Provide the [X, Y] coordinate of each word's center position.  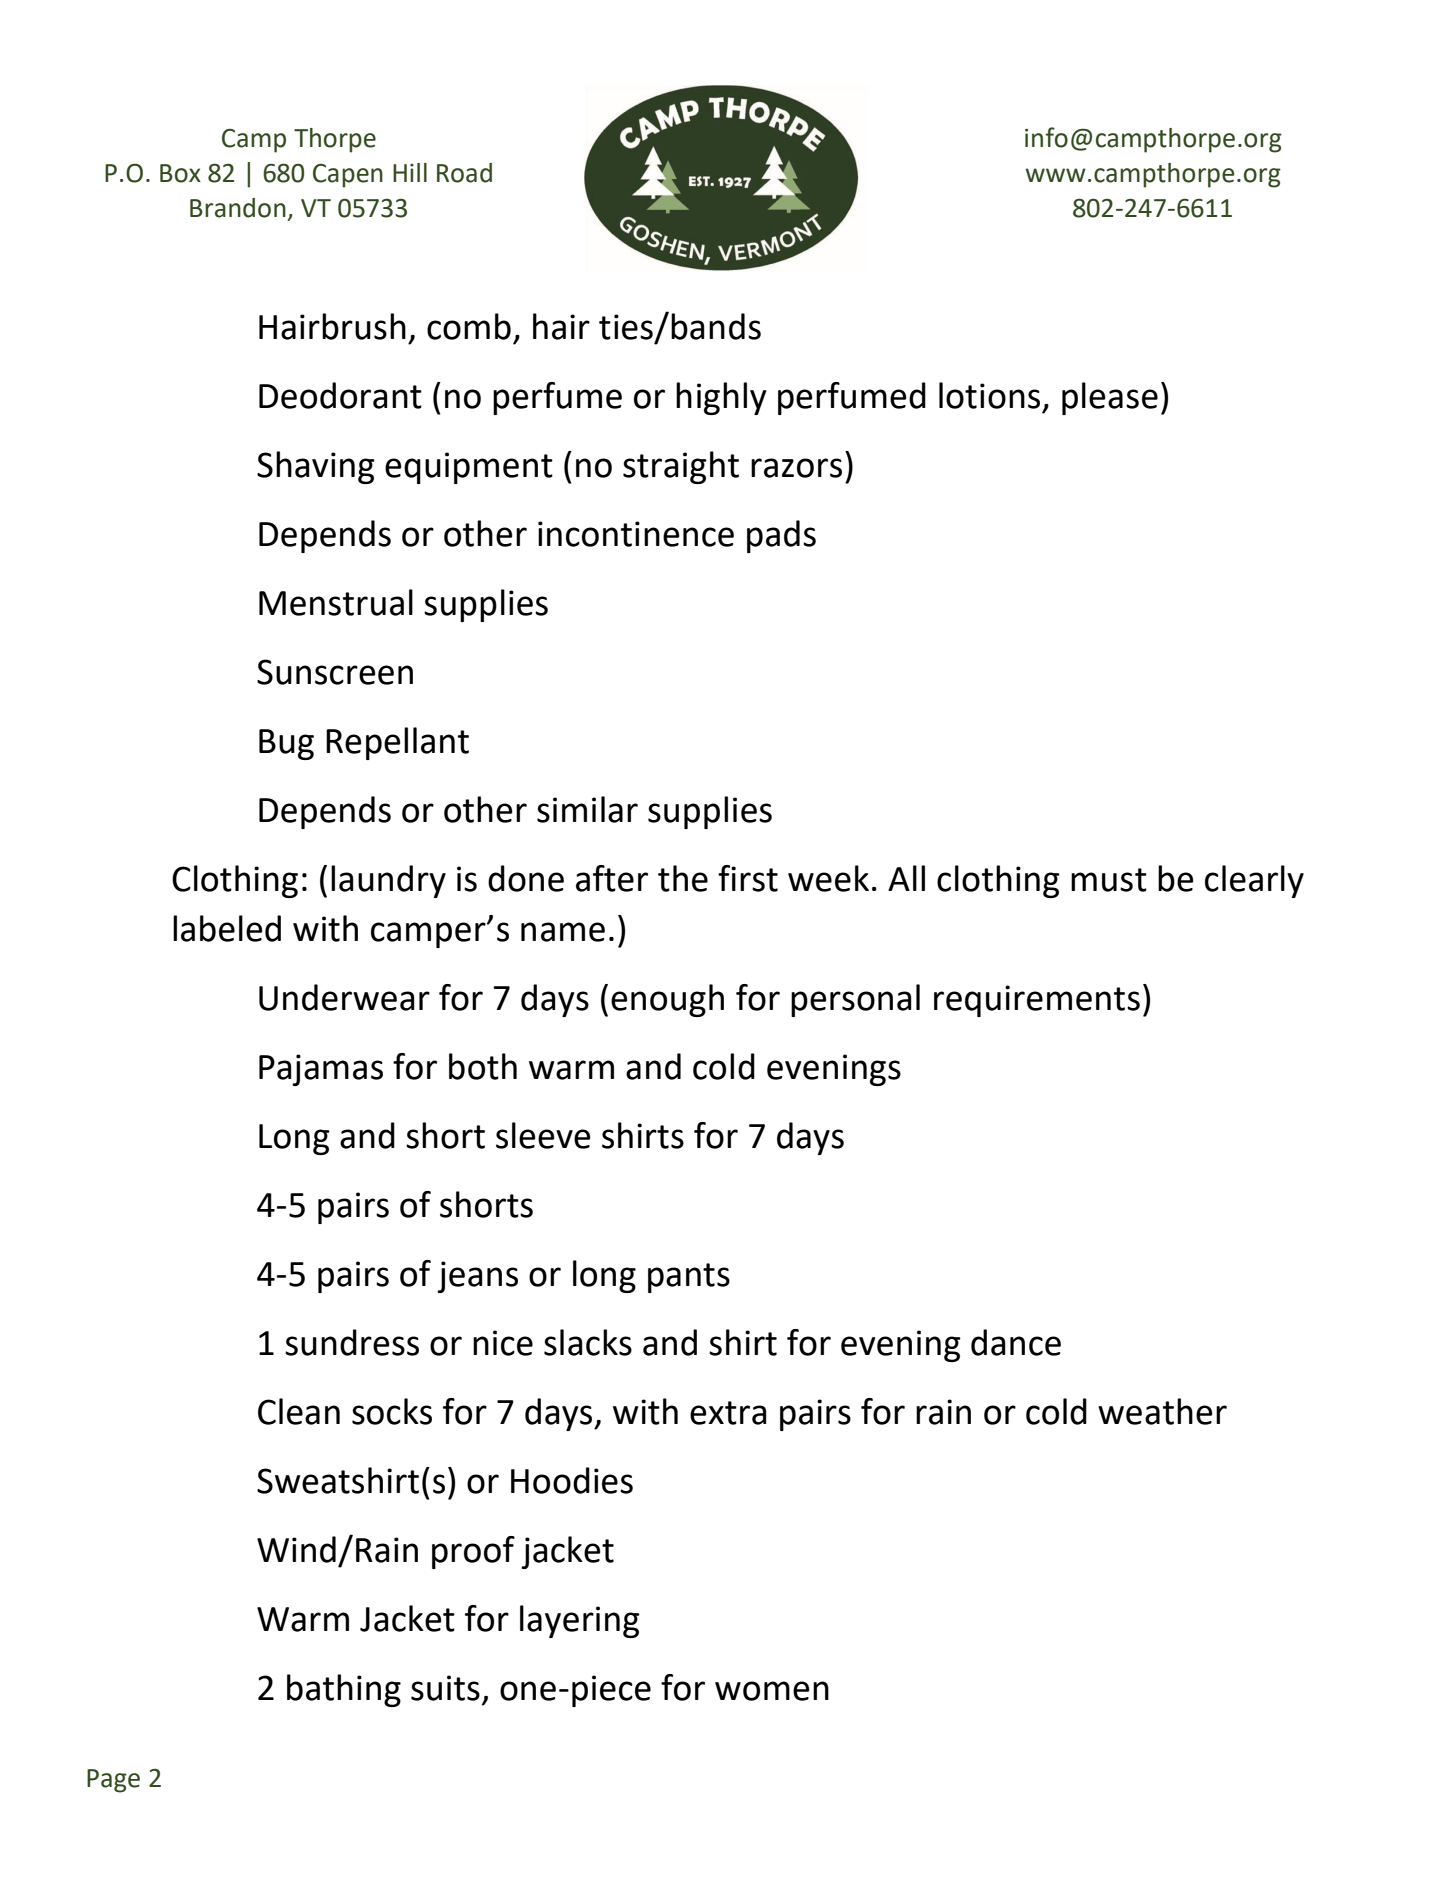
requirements [1037, 1001]
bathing [344, 1690]
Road [464, 173]
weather [1162, 1411]
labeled [227, 928]
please [1110, 398]
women [772, 1691]
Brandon [238, 208]
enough [667, 1000]
